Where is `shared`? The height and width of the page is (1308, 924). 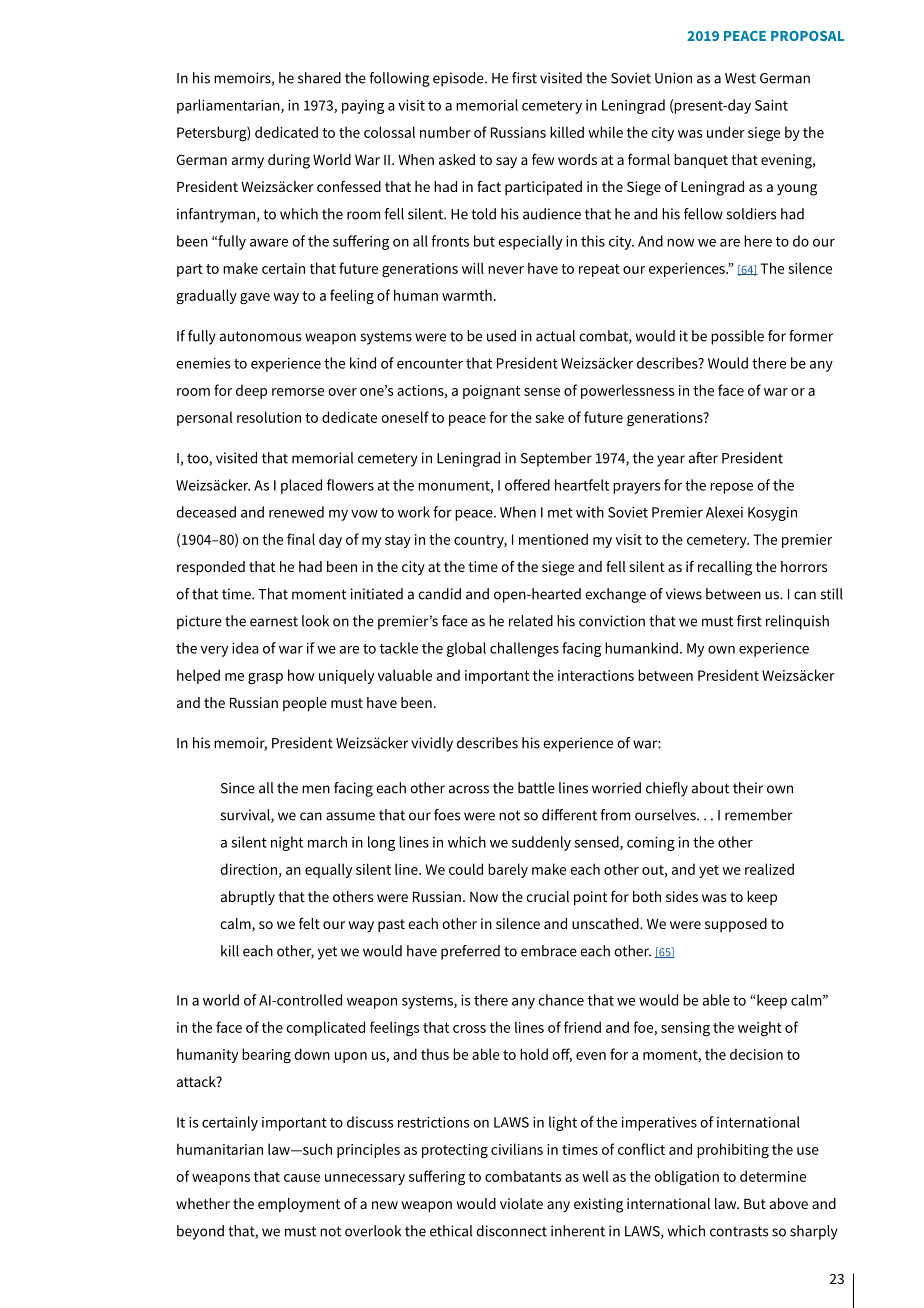 shared is located at coordinates (319, 78).
